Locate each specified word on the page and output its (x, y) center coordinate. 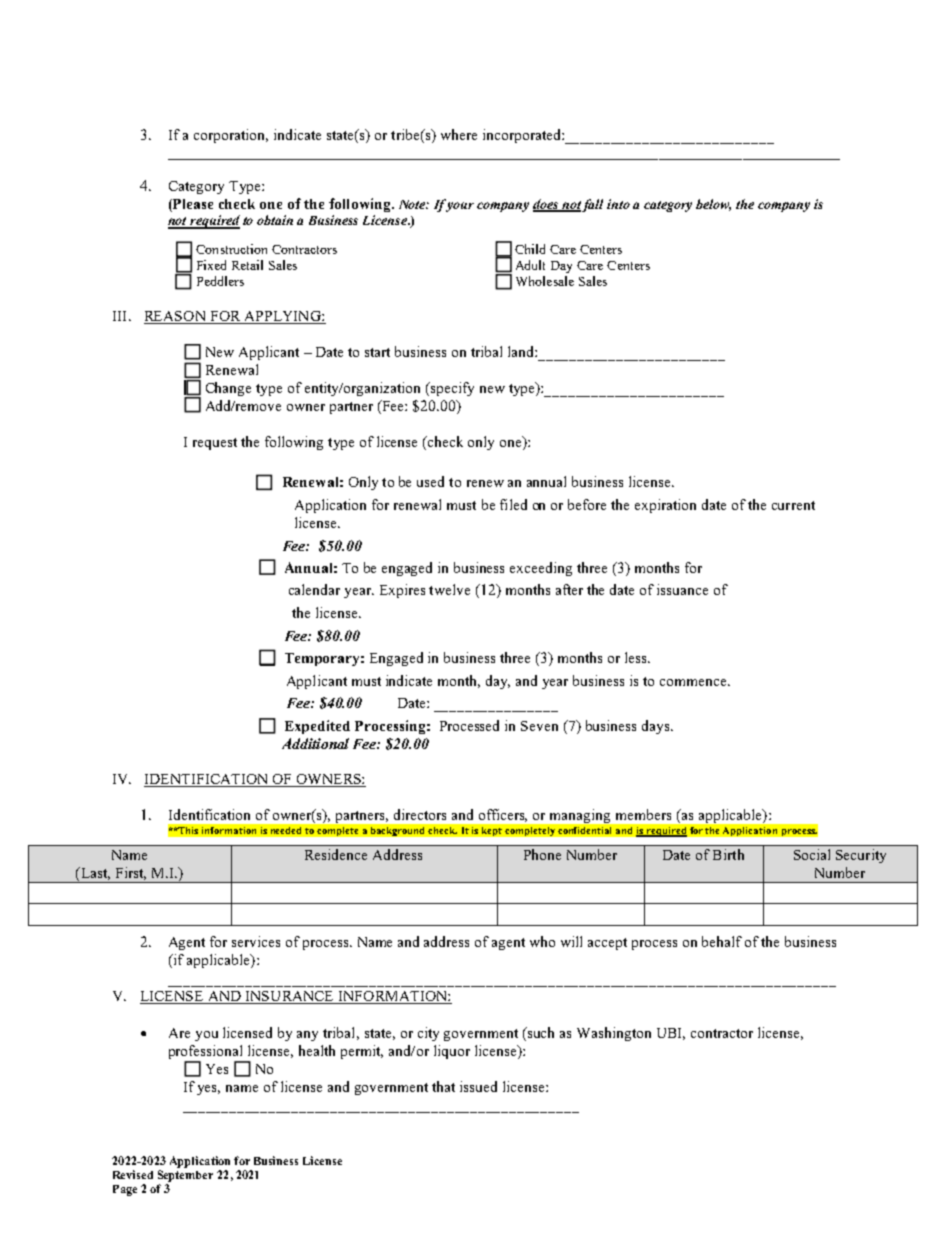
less (637, 657)
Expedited (317, 727)
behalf (722, 941)
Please (192, 205)
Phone (542, 854)
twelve (449, 589)
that (443, 1086)
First (131, 873)
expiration (665, 506)
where (459, 134)
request (215, 444)
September (185, 1176)
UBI (671, 1034)
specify (451, 389)
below (713, 205)
